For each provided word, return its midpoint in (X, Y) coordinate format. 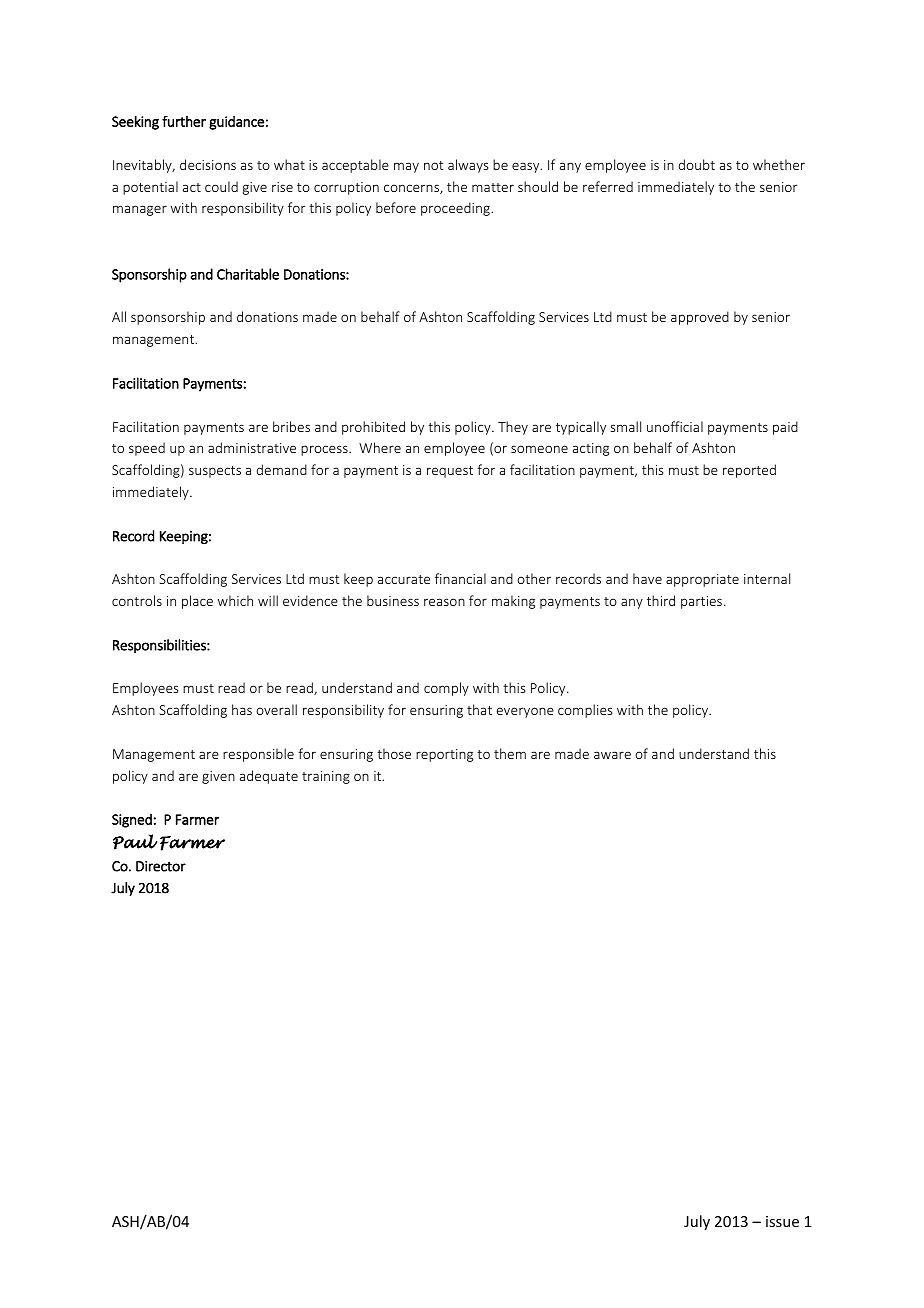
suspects (215, 472)
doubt (697, 164)
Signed (132, 821)
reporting (444, 755)
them (510, 753)
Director (161, 866)
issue (782, 1221)
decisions (208, 164)
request (450, 472)
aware (612, 755)
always (468, 166)
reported (749, 471)
